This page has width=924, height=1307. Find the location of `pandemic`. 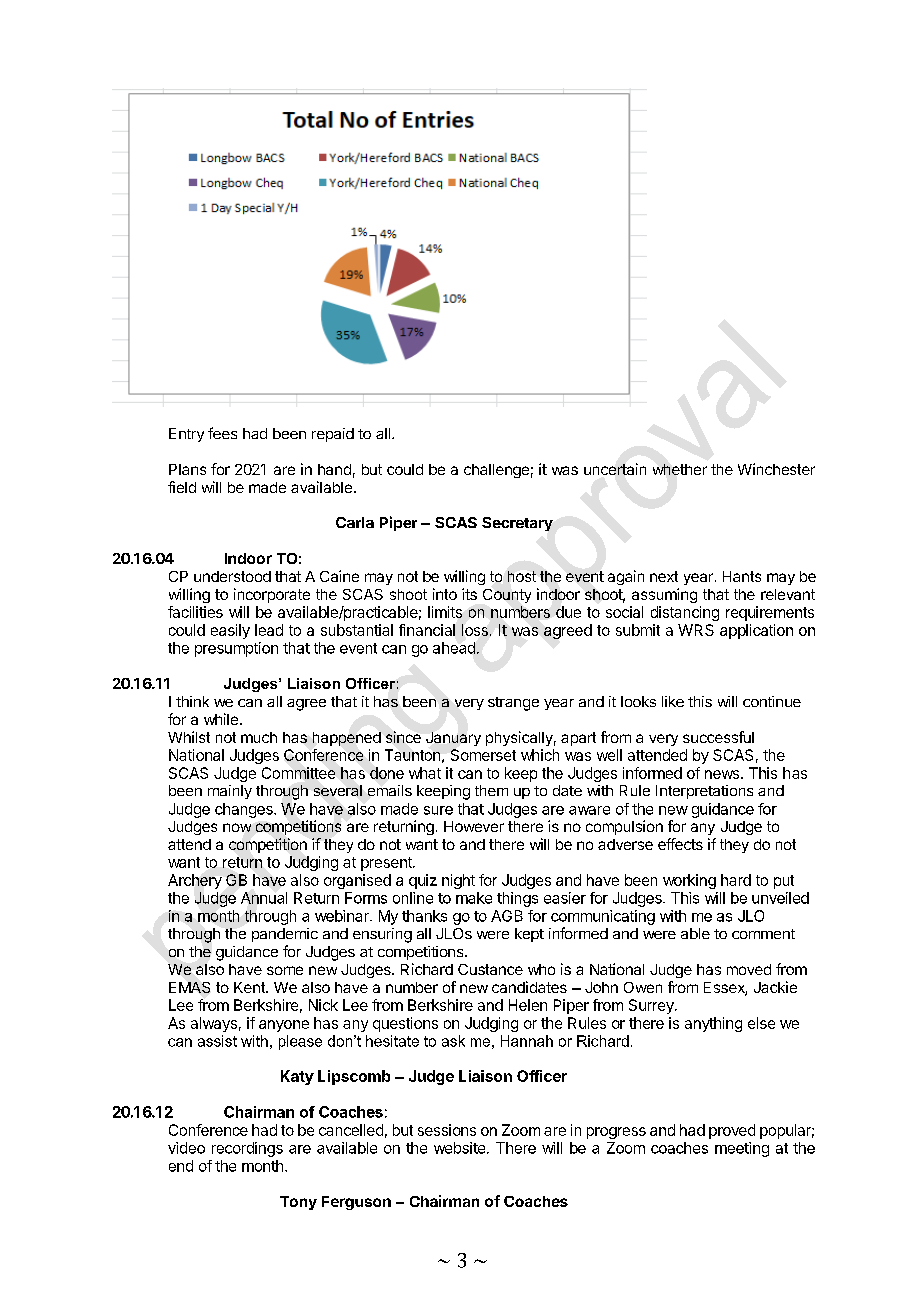

pandemic is located at coordinates (285, 935).
